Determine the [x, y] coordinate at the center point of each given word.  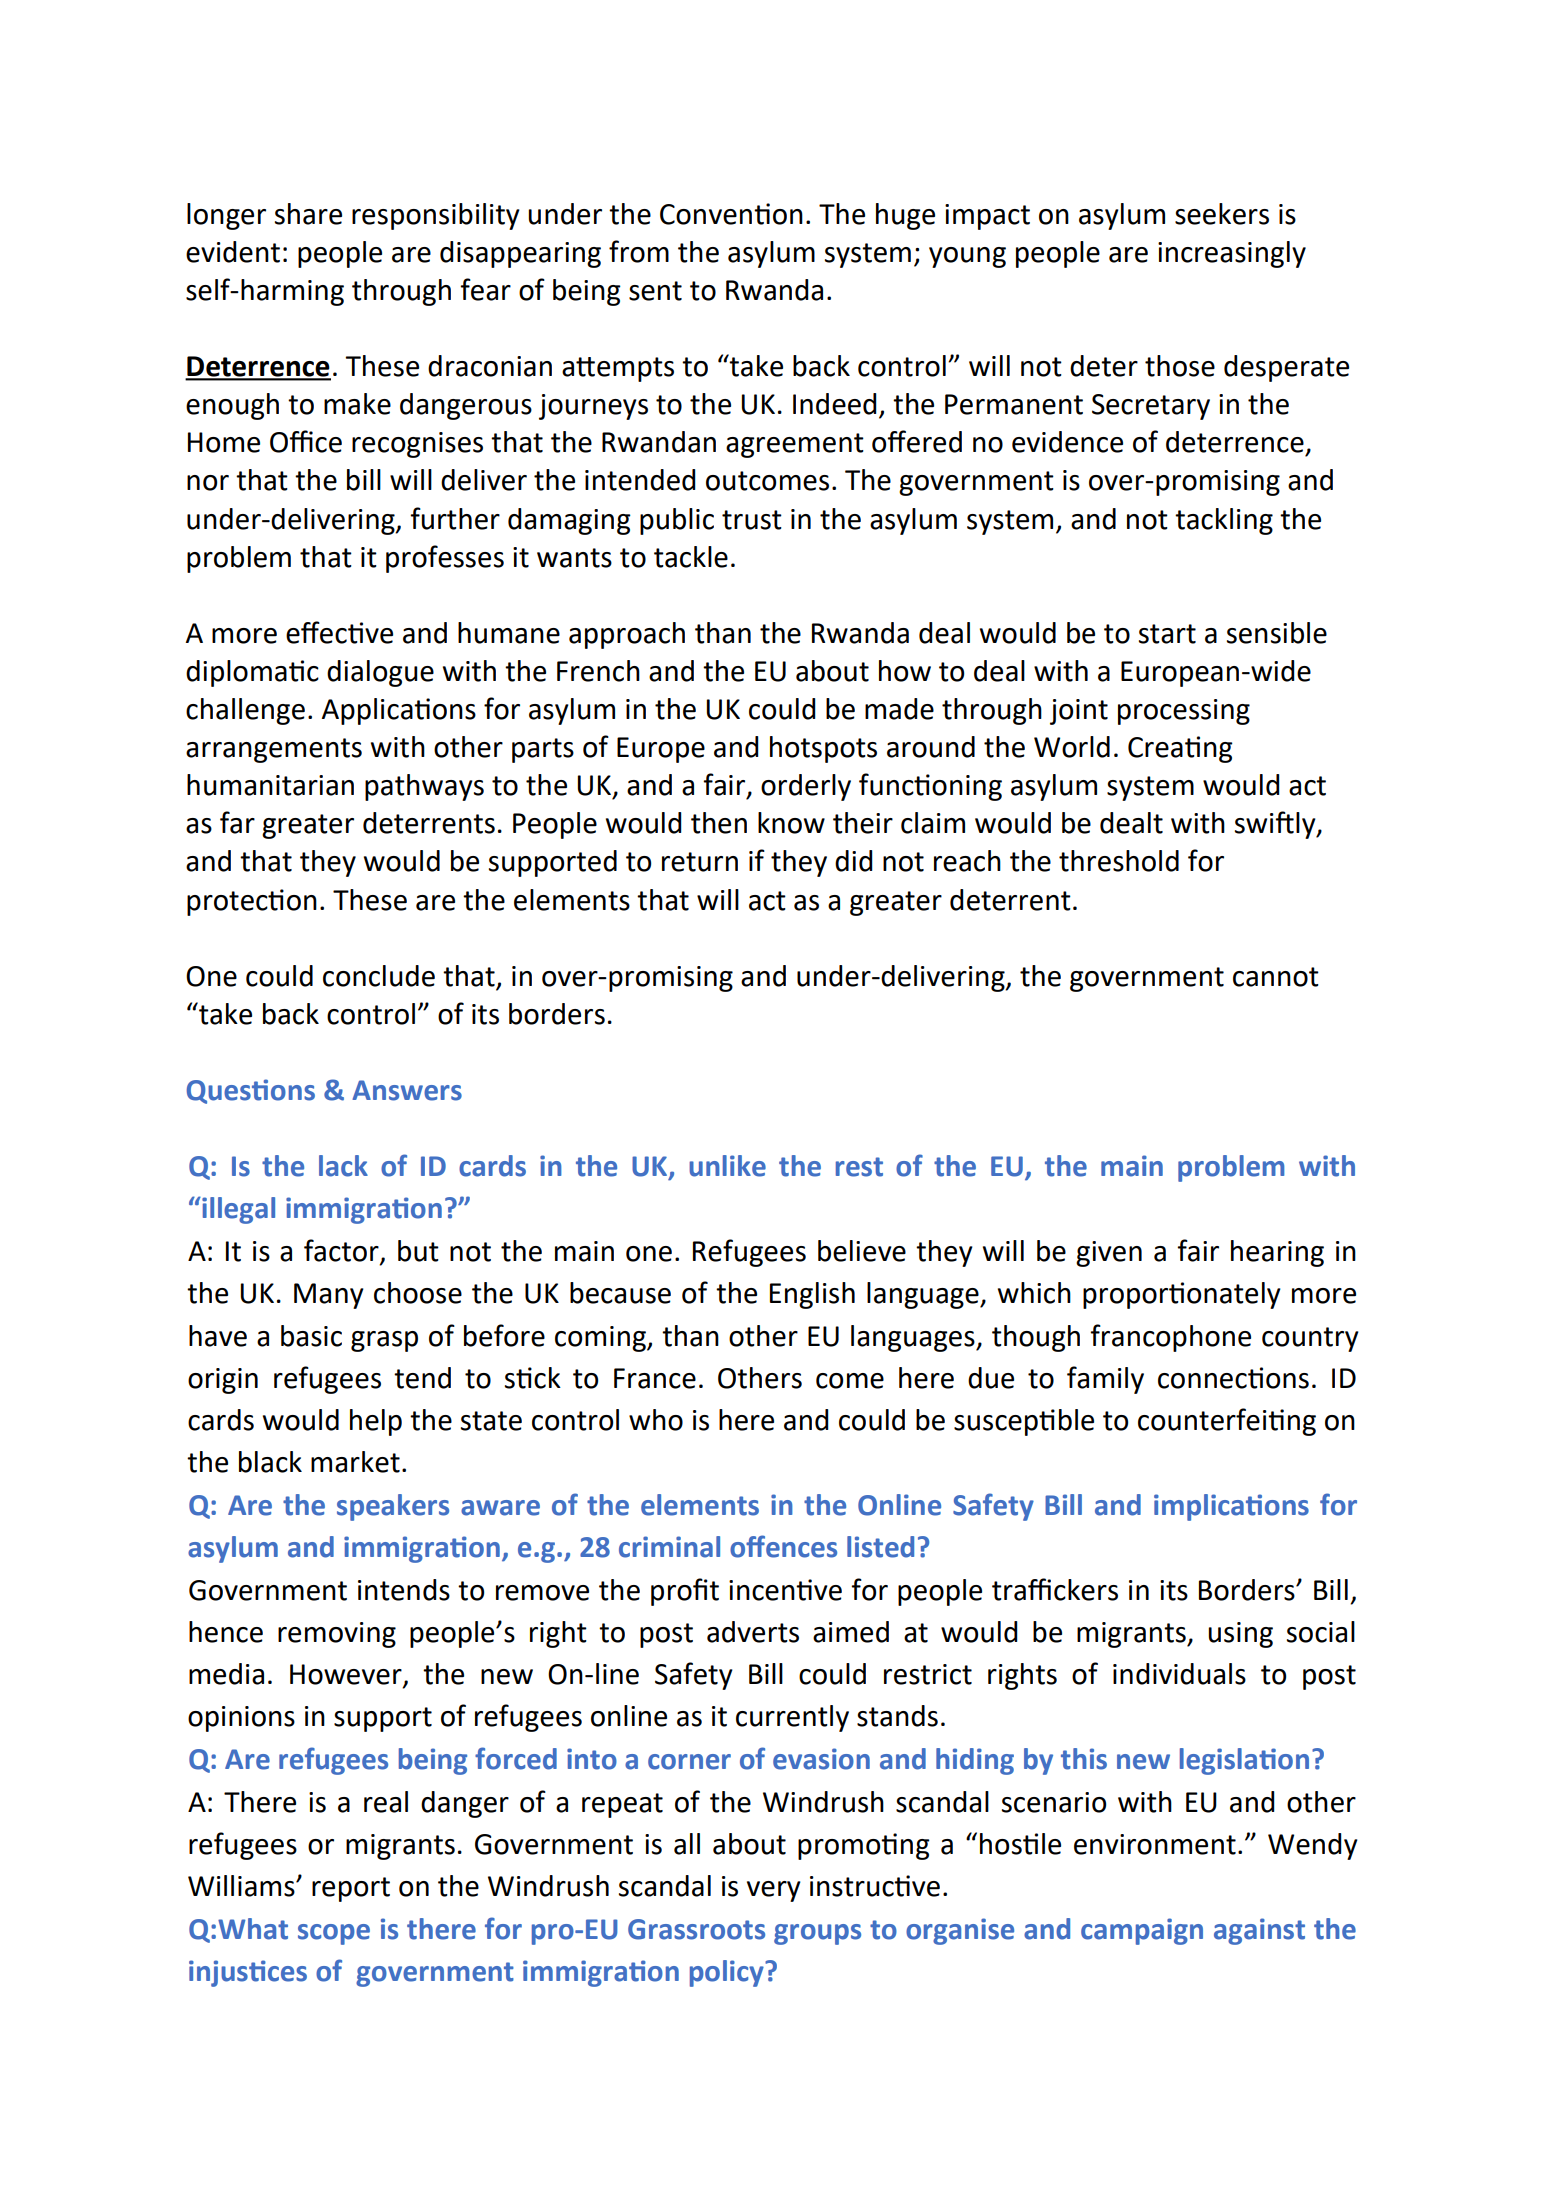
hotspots [823, 749]
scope [334, 1934]
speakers [393, 1507]
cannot [1276, 977]
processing [1184, 712]
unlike [727, 1166]
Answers [407, 1090]
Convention [731, 214]
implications [1231, 1507]
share [308, 214]
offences [783, 1546]
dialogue [380, 673]
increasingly [1232, 254]
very [774, 1891]
